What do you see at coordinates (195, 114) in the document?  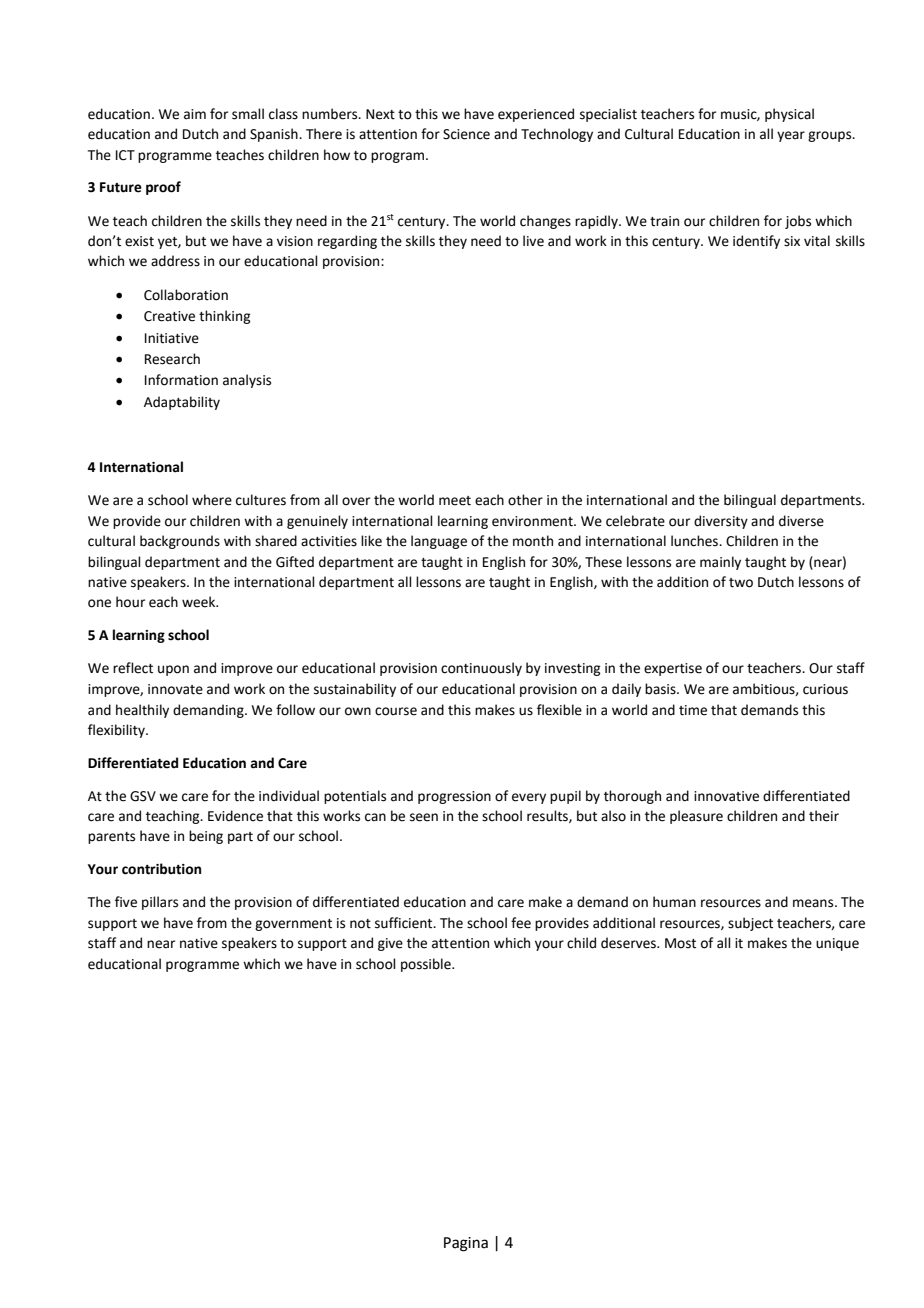 I see `aim` at bounding box center [195, 114].
